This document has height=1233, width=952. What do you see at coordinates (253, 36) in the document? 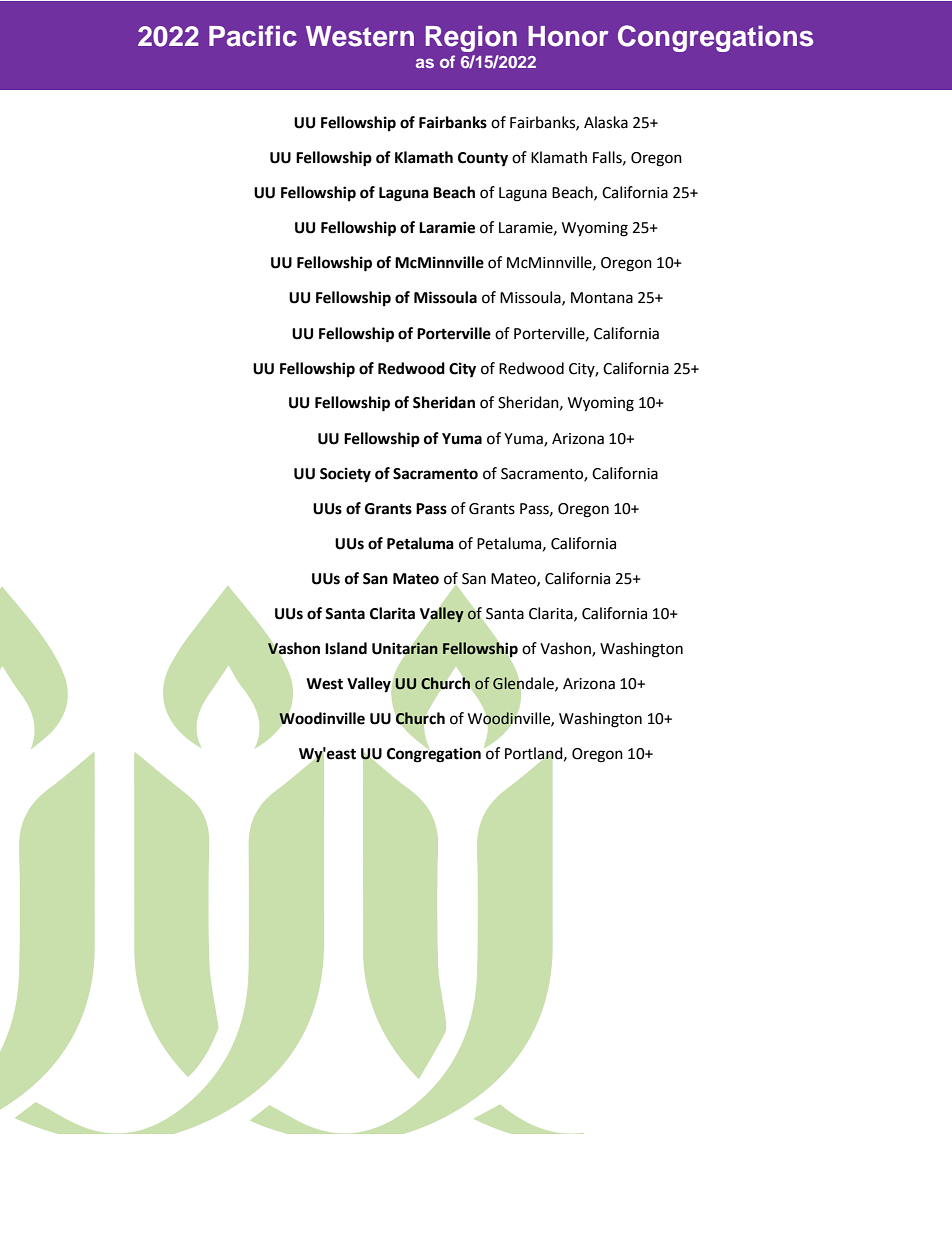
I see `Pacific` at bounding box center [253, 36].
